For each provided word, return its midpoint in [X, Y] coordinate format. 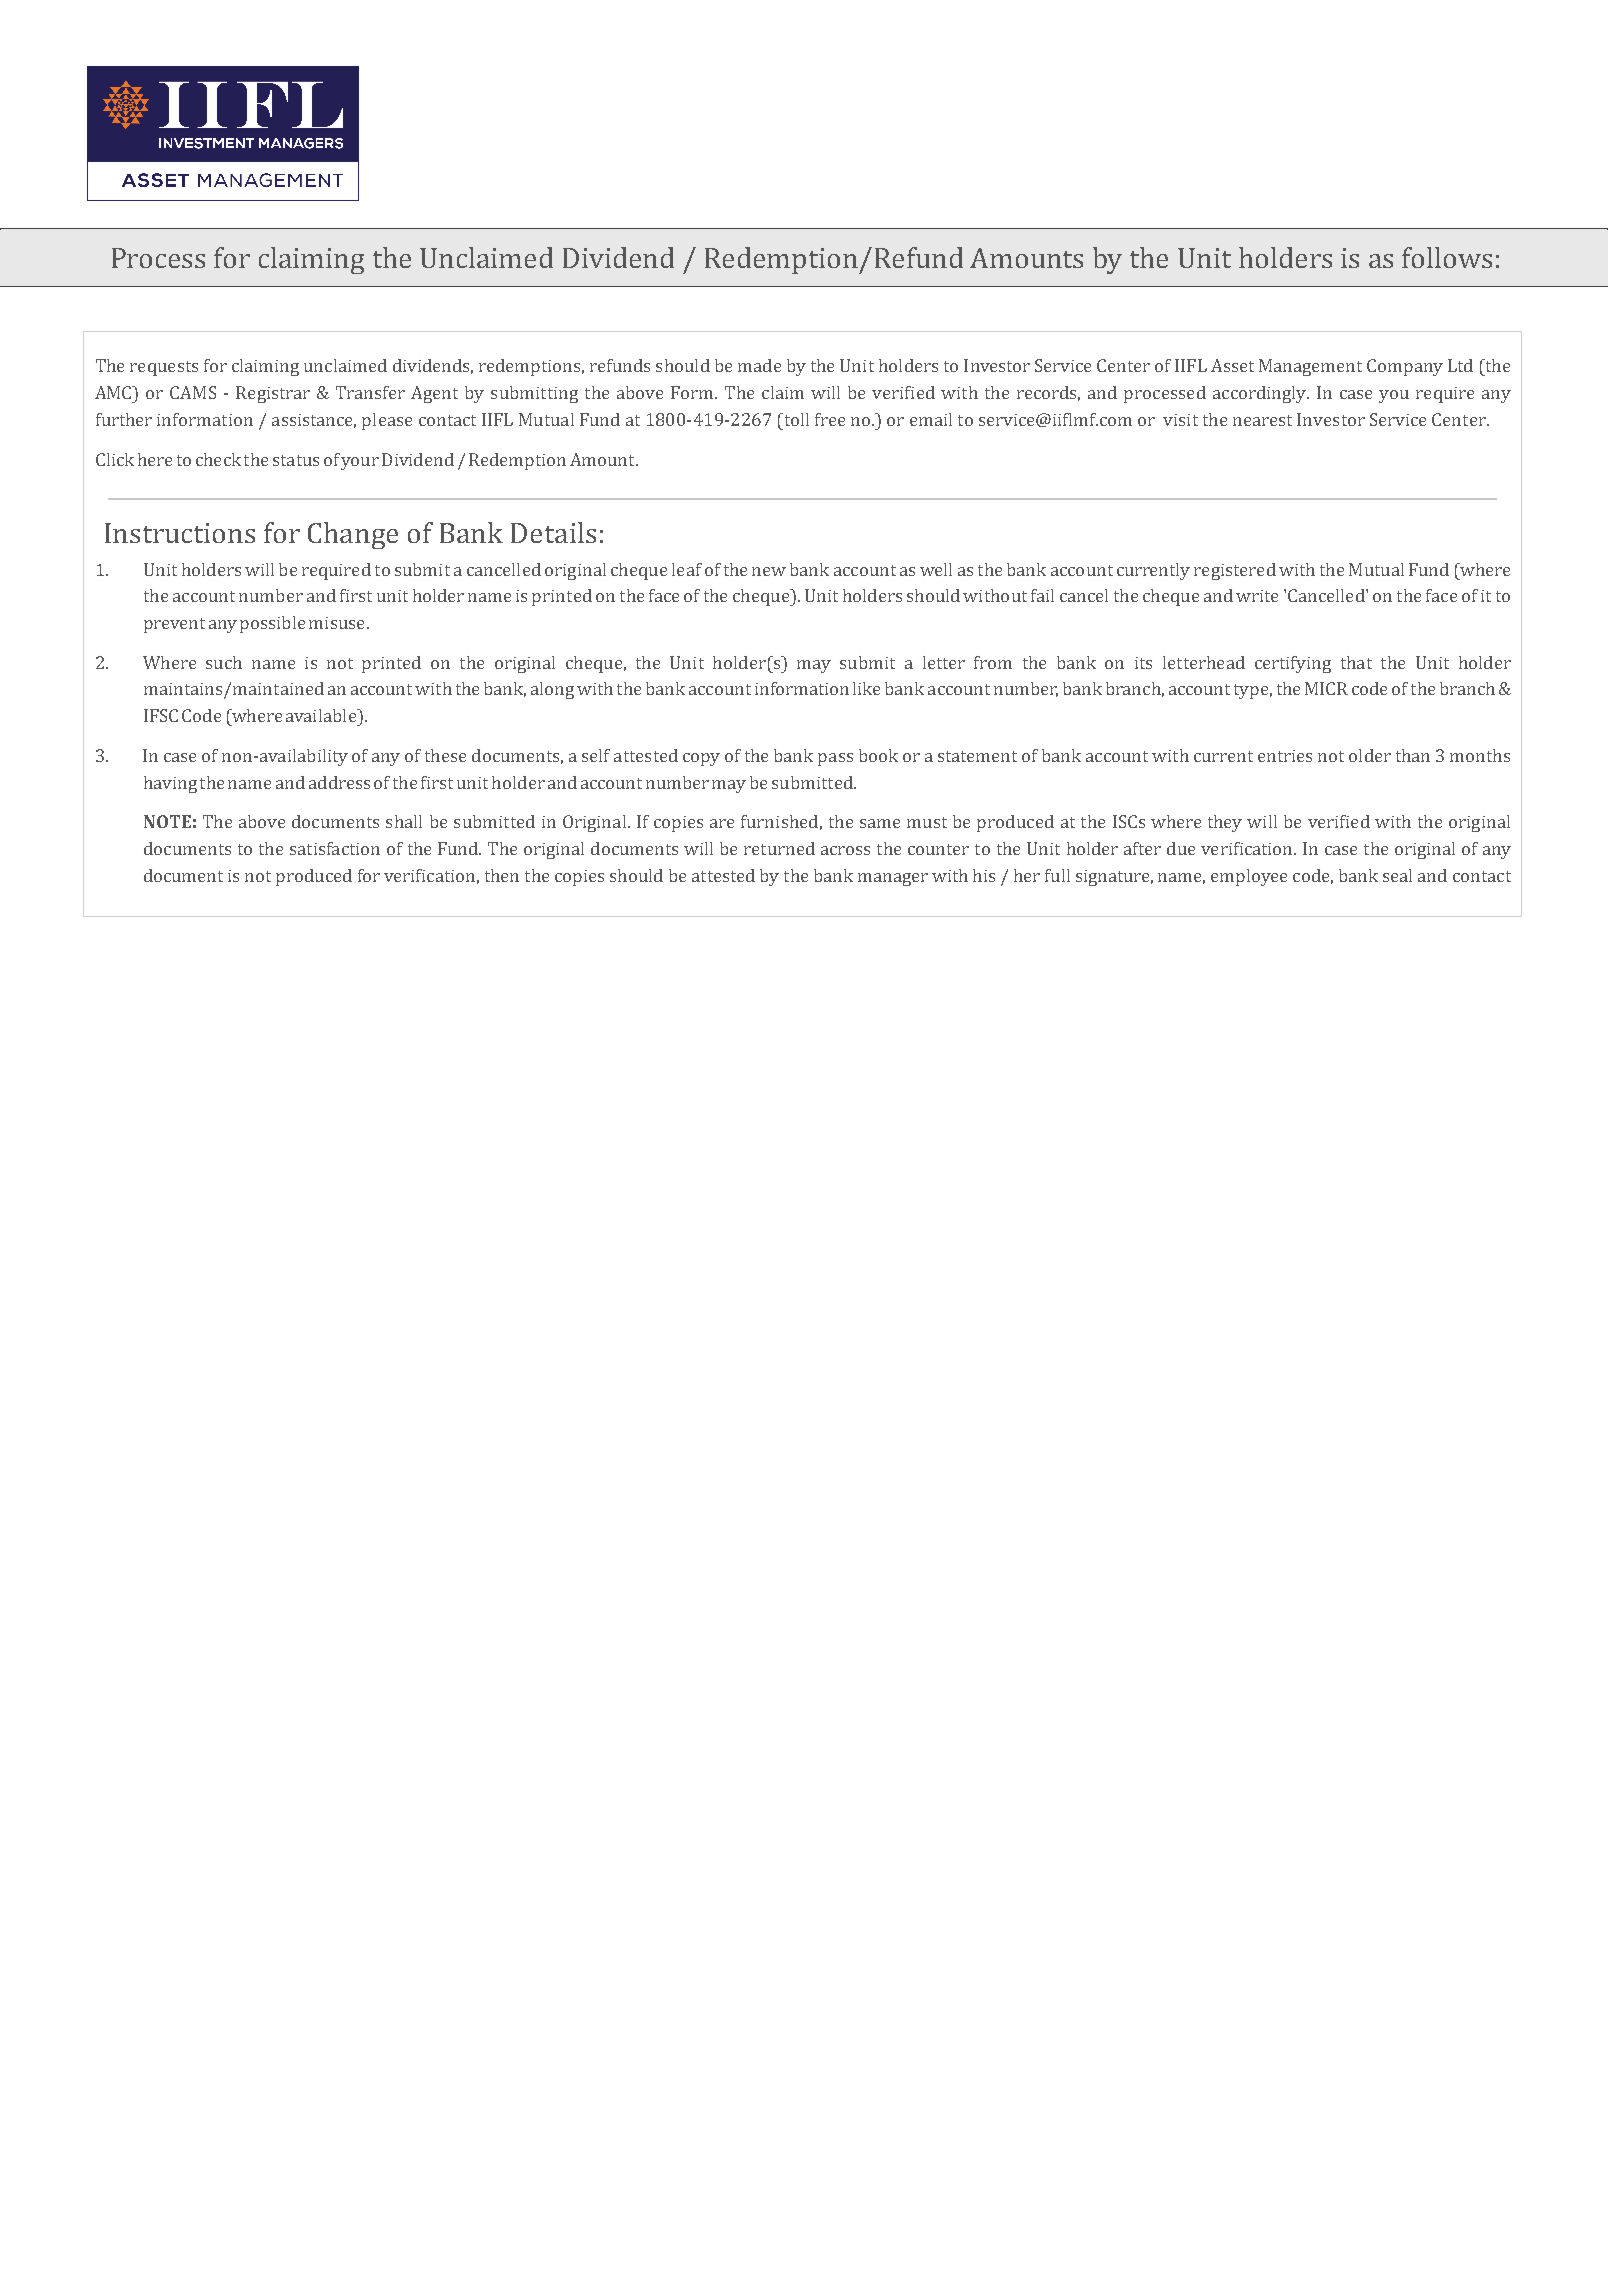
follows [1447, 257]
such [224, 662]
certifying [1293, 664]
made [759, 365]
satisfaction [335, 848]
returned [779, 848]
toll [795, 419]
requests [164, 368]
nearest [1262, 420]
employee [1249, 877]
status [296, 460]
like [866, 688]
